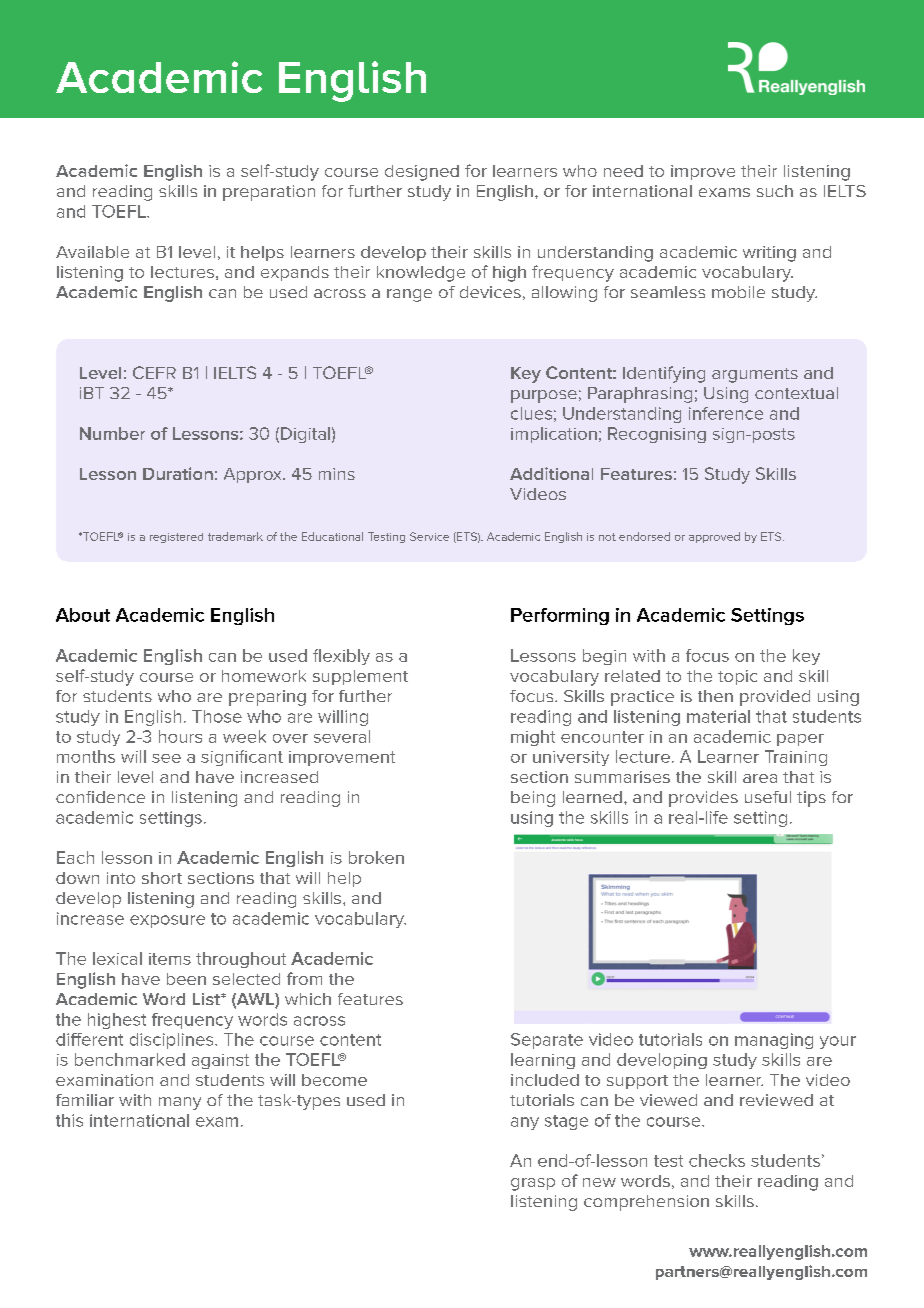 The width and height of the document is (924, 1308). I want to click on supplement, so click(360, 677).
